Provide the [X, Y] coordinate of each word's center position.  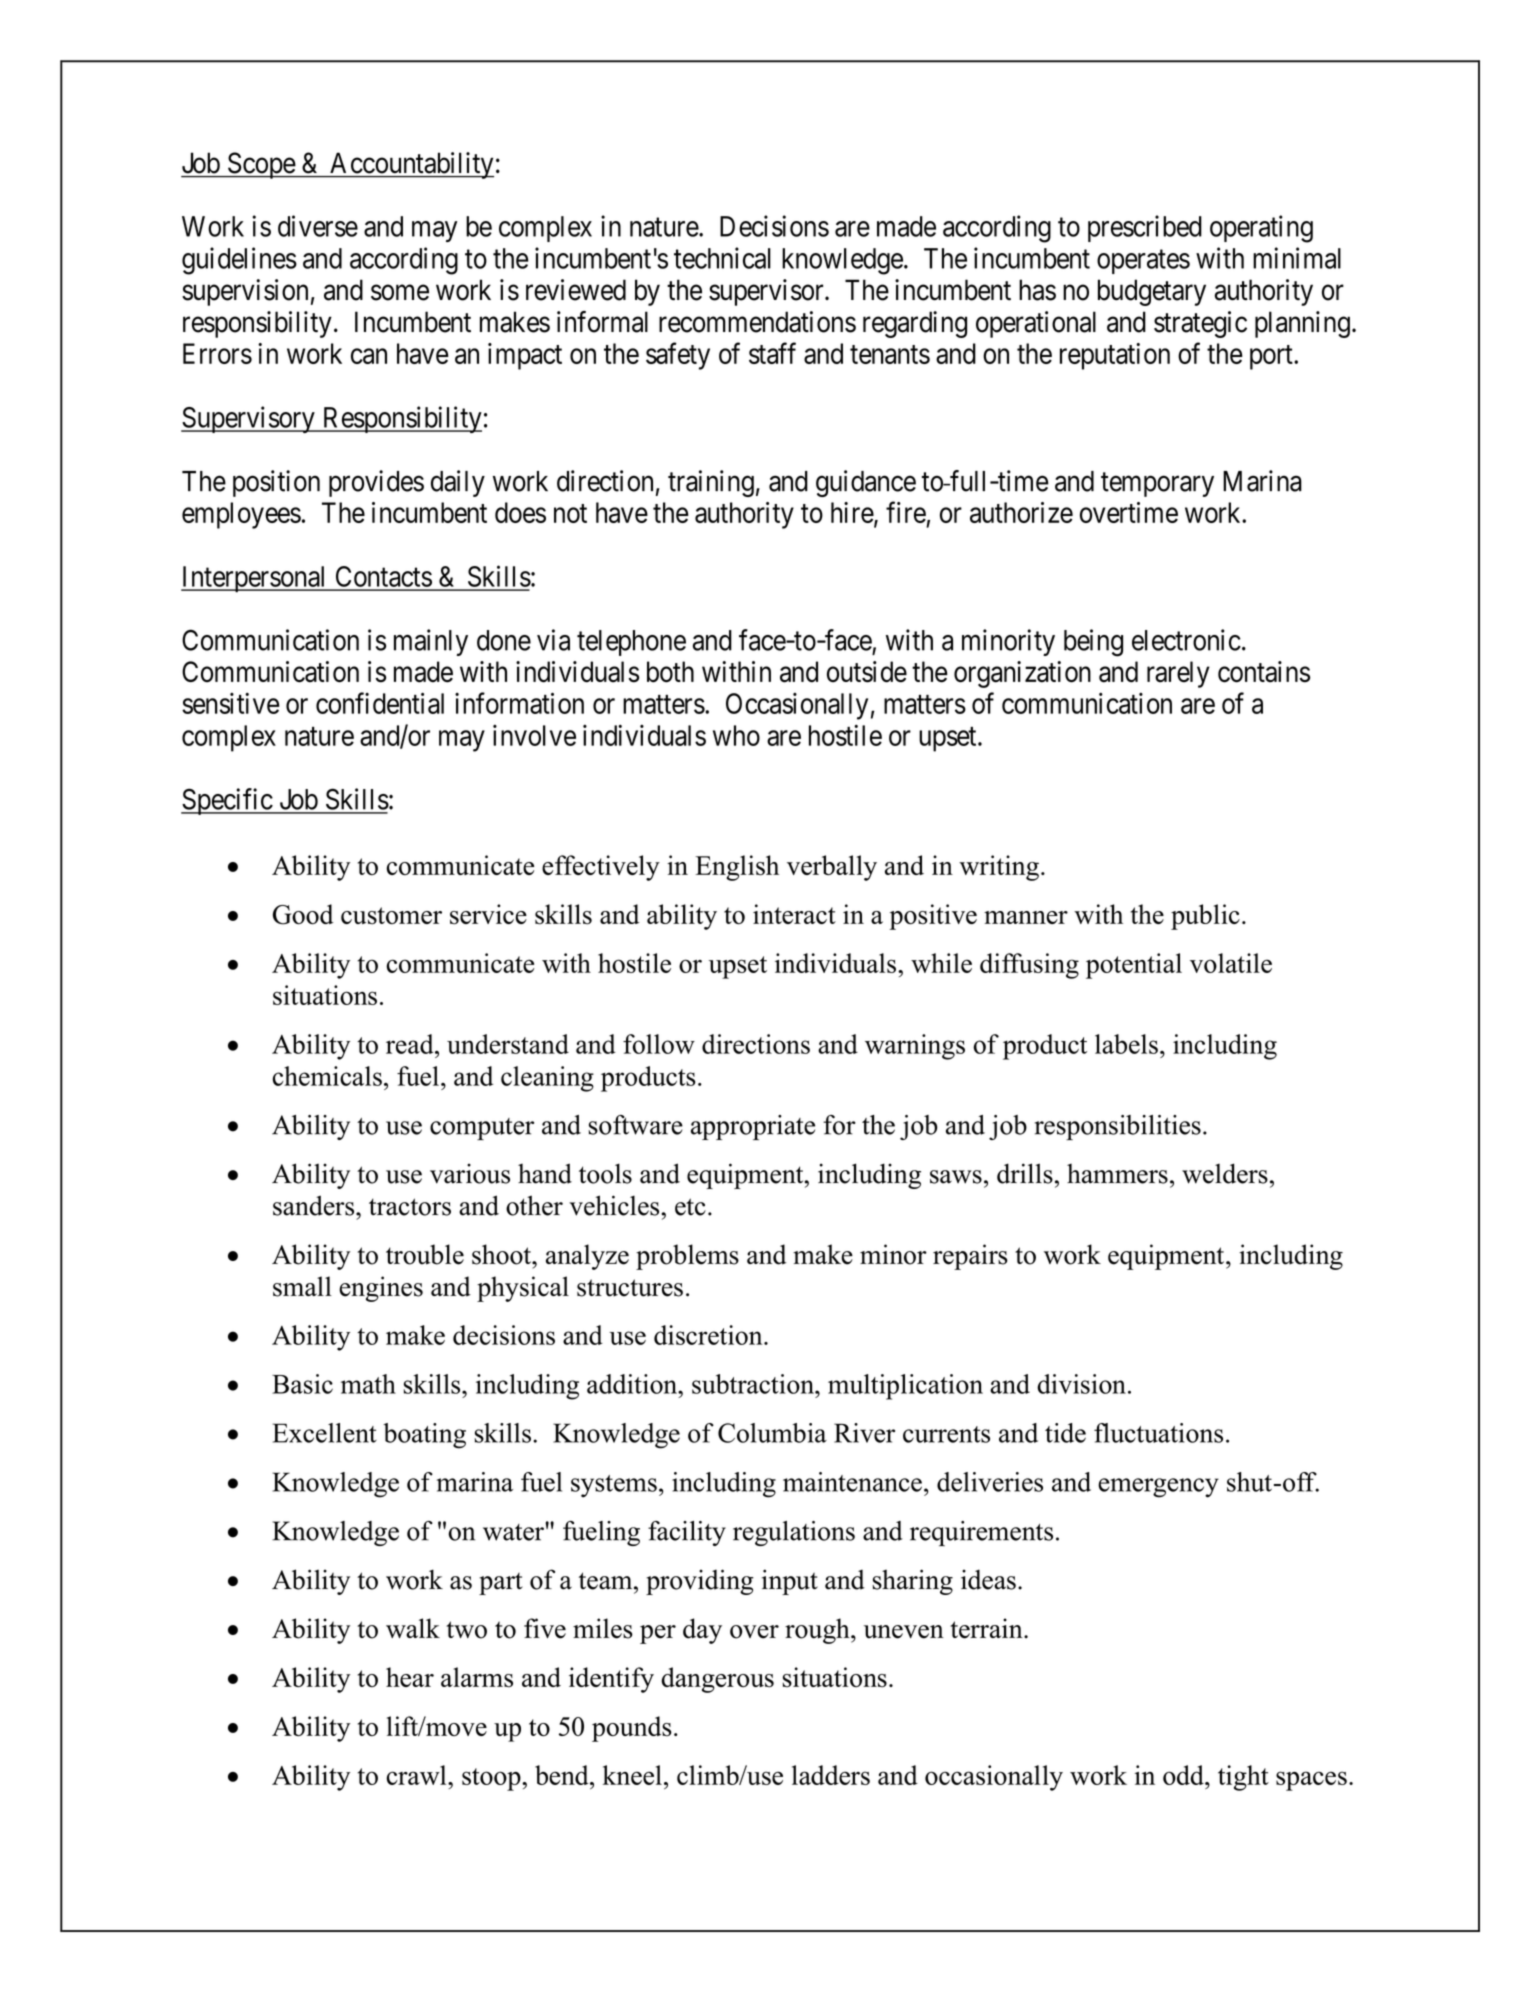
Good [303, 914]
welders [1225, 1173]
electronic [1186, 640]
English [737, 868]
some [400, 293]
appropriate [753, 1127]
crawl [417, 1775]
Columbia [772, 1433]
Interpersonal [255, 579]
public [1205, 917]
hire [853, 514]
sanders [315, 1205]
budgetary [1152, 292]
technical [722, 258]
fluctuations [1158, 1433]
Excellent [324, 1433]
